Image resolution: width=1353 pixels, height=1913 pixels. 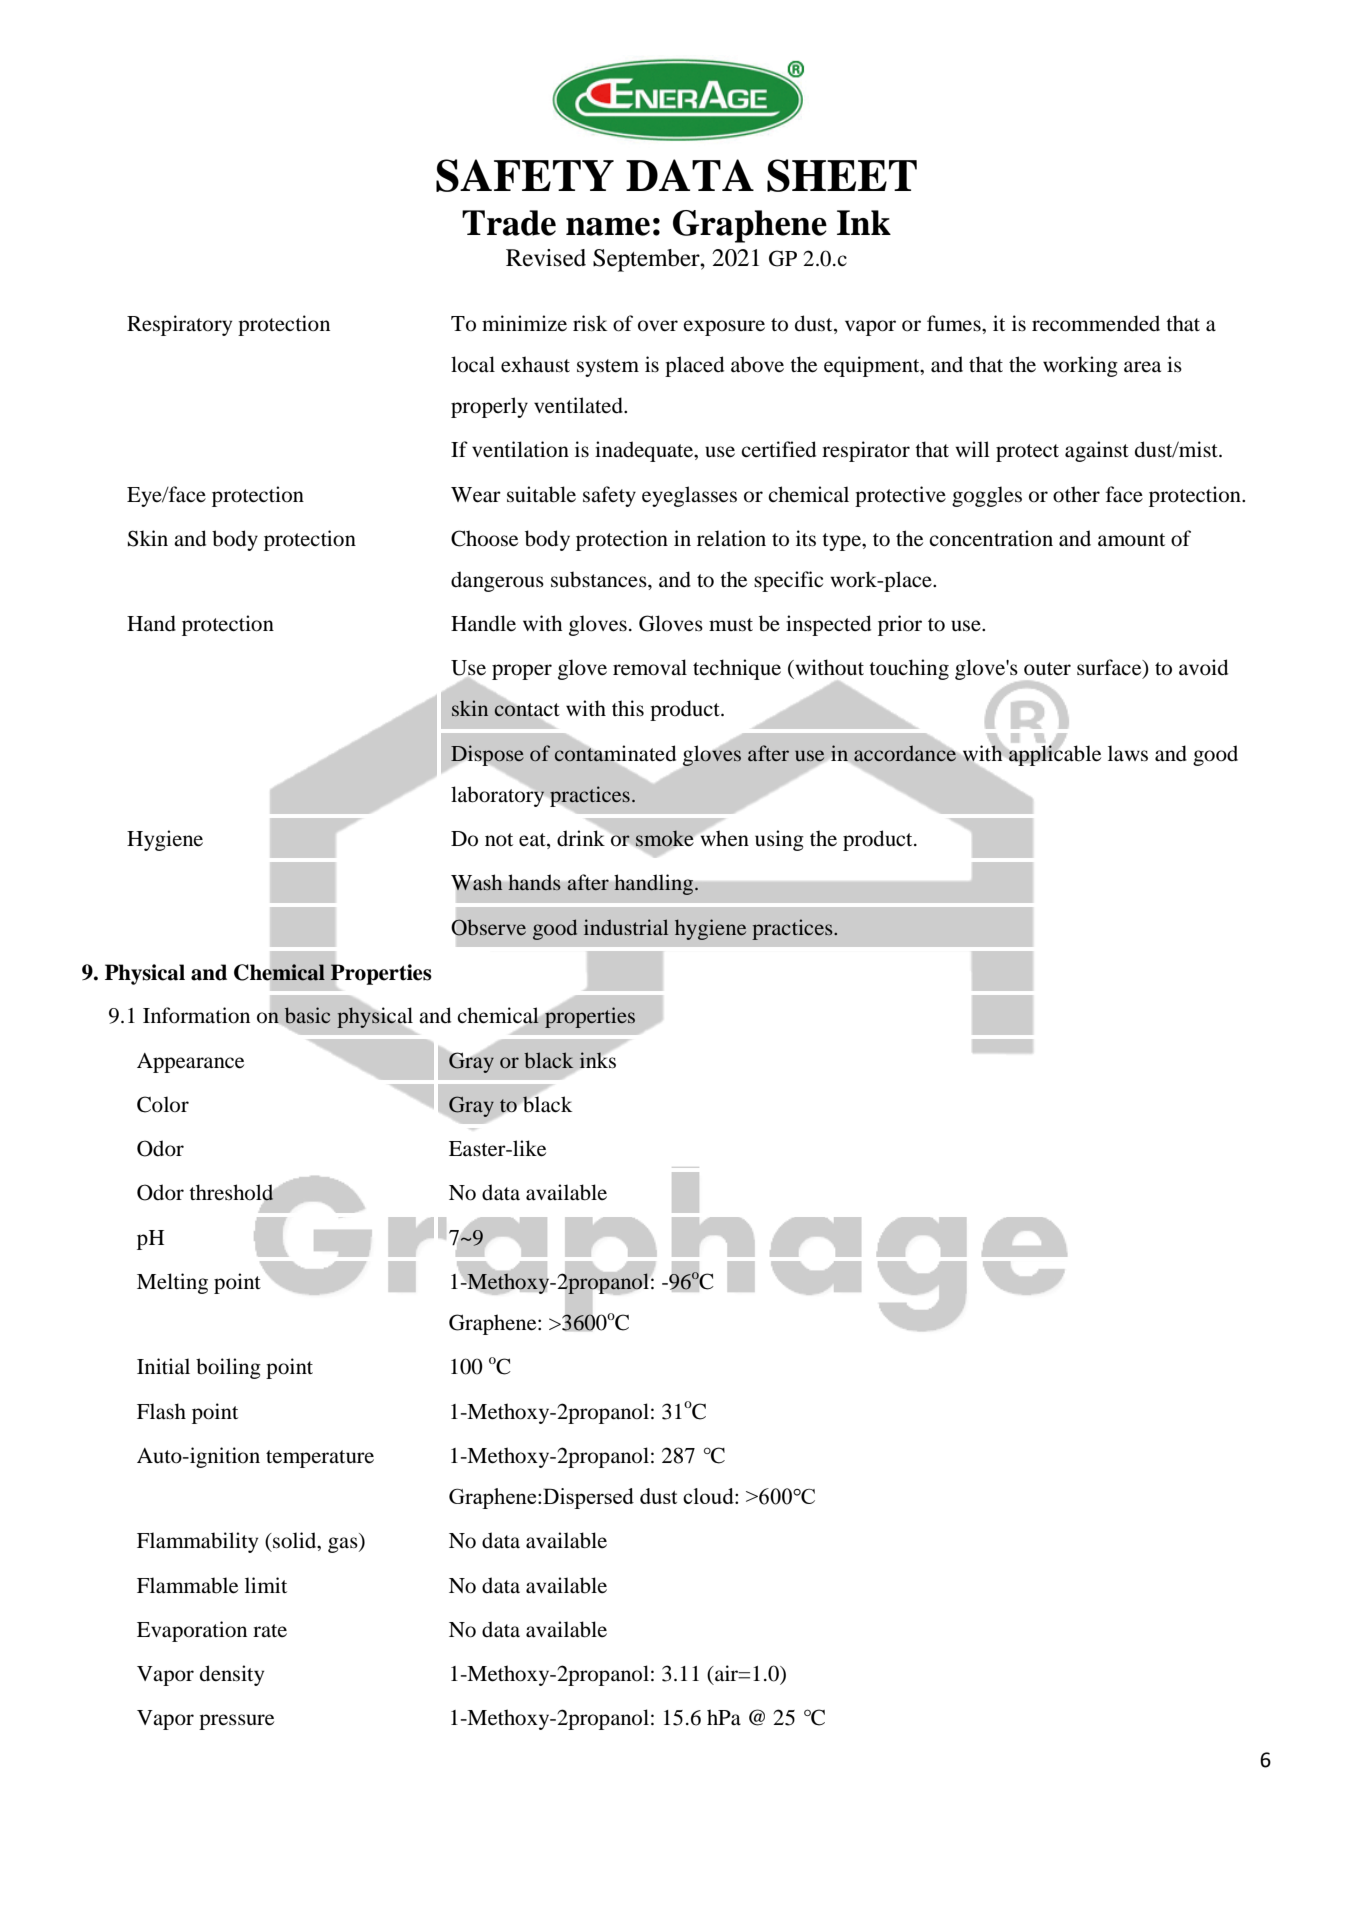 I want to click on inks, so click(x=597, y=1060).
